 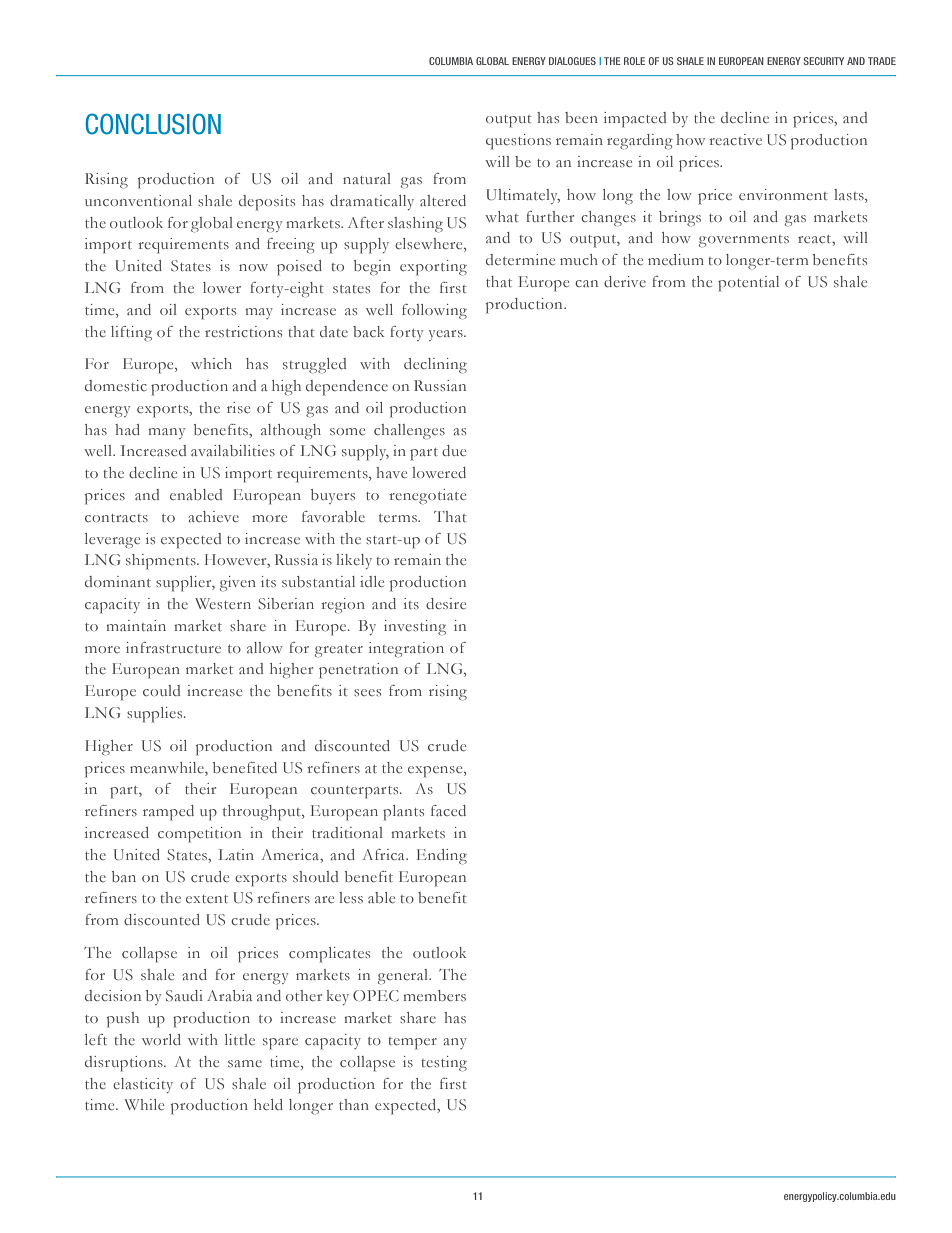 What do you see at coordinates (153, 124) in the image?
I see `CONCLUSION` at bounding box center [153, 124].
